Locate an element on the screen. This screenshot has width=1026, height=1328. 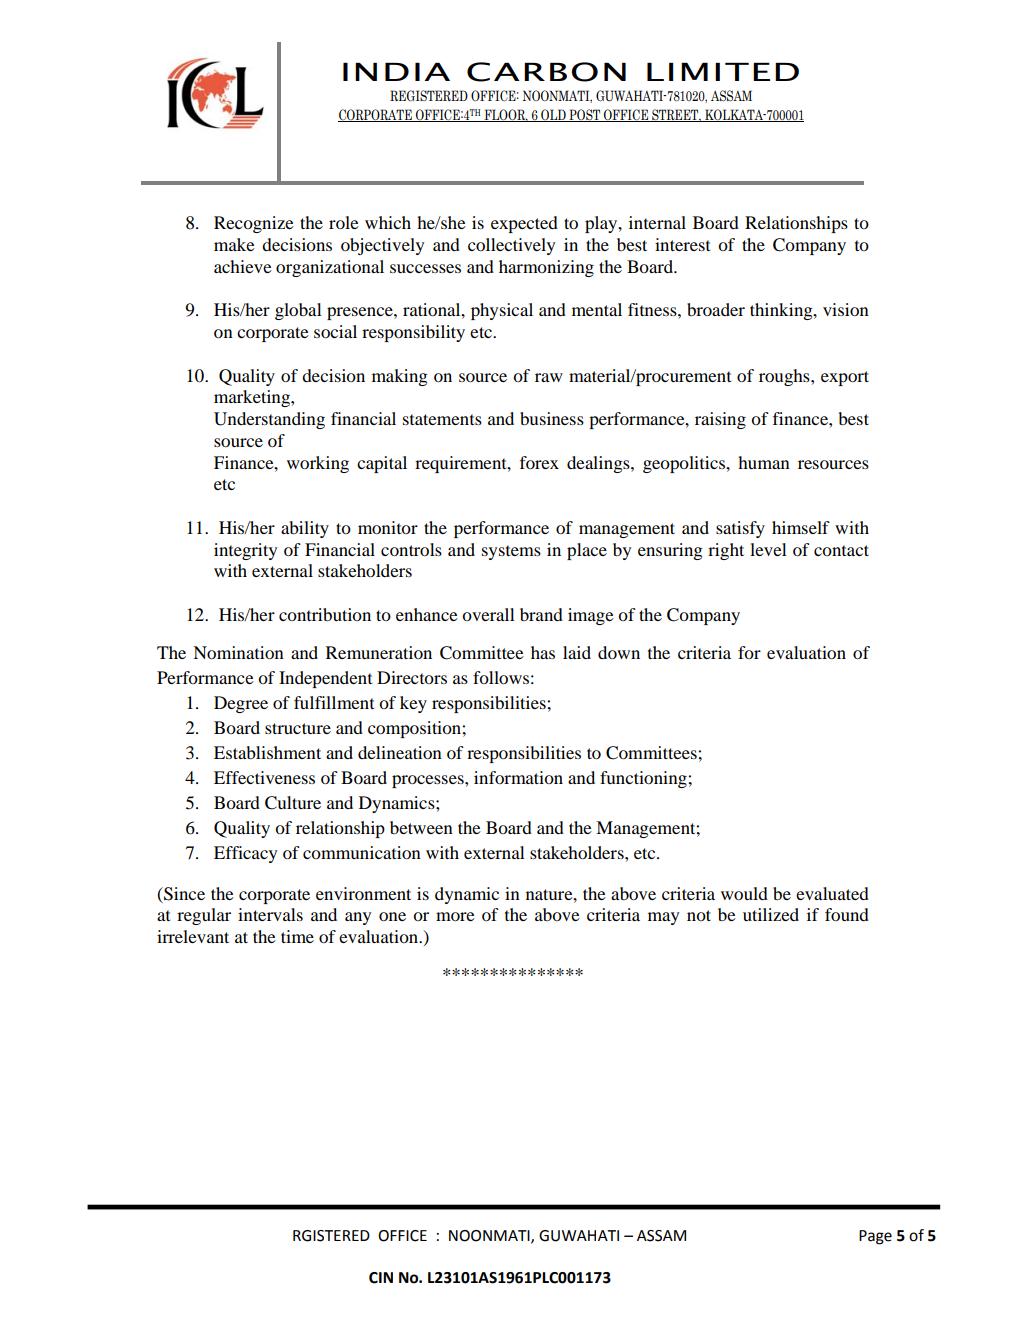
CIN is located at coordinates (381, 1278).
